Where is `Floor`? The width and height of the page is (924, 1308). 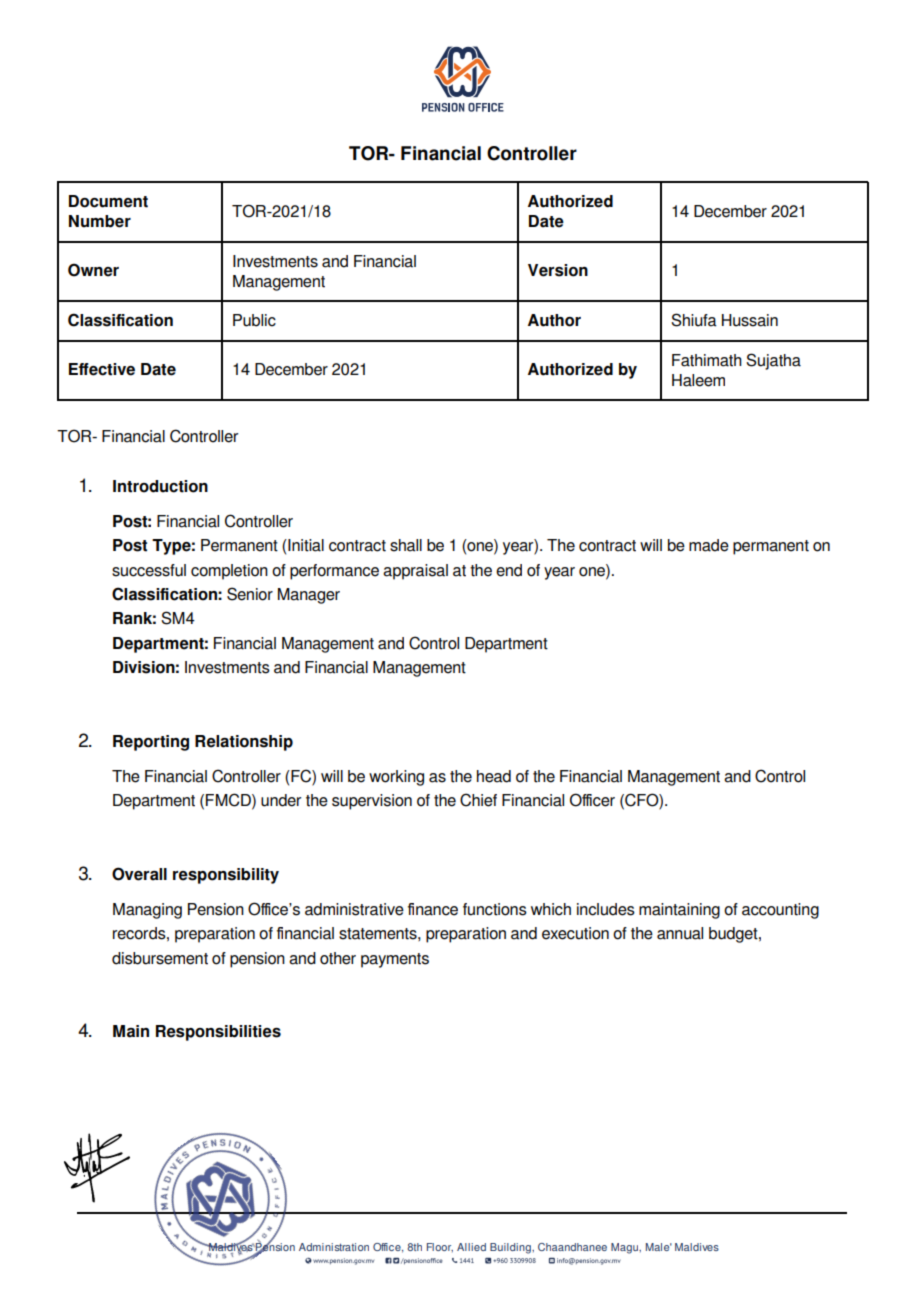
Floor is located at coordinates (440, 1247).
